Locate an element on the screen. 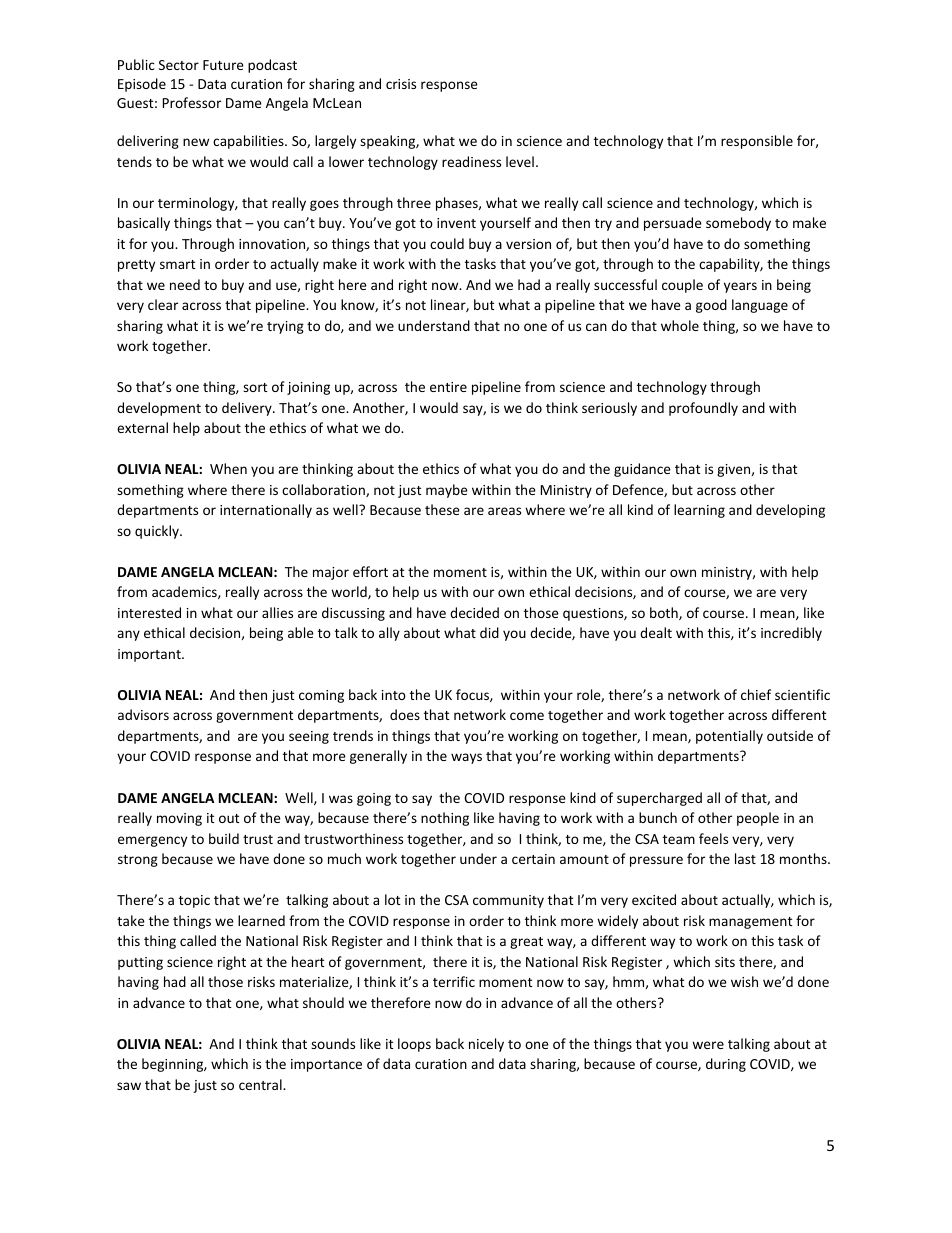 This screenshot has width=952, height=1233. during is located at coordinates (726, 1065).
